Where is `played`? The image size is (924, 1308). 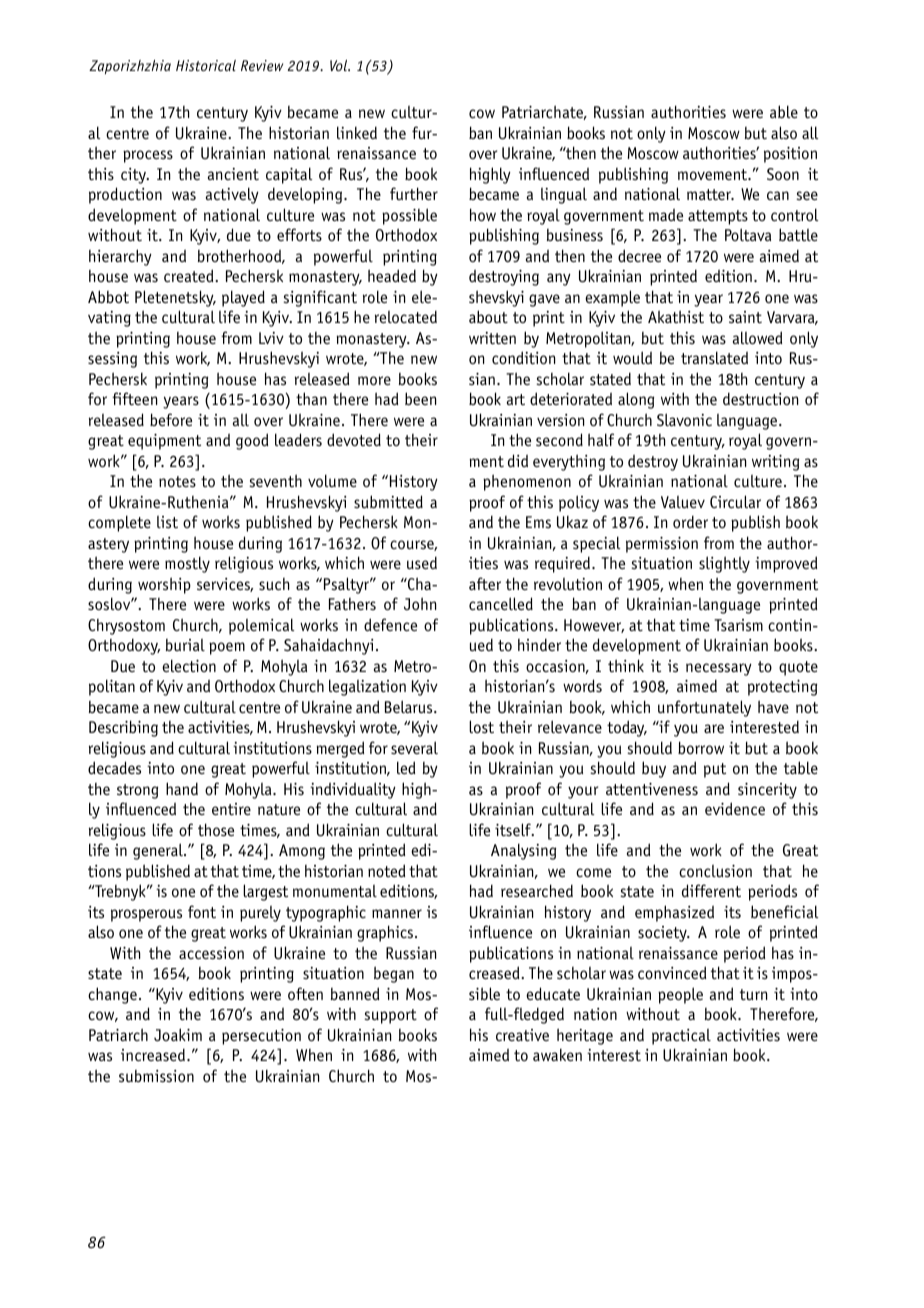 played is located at coordinates (243, 298).
